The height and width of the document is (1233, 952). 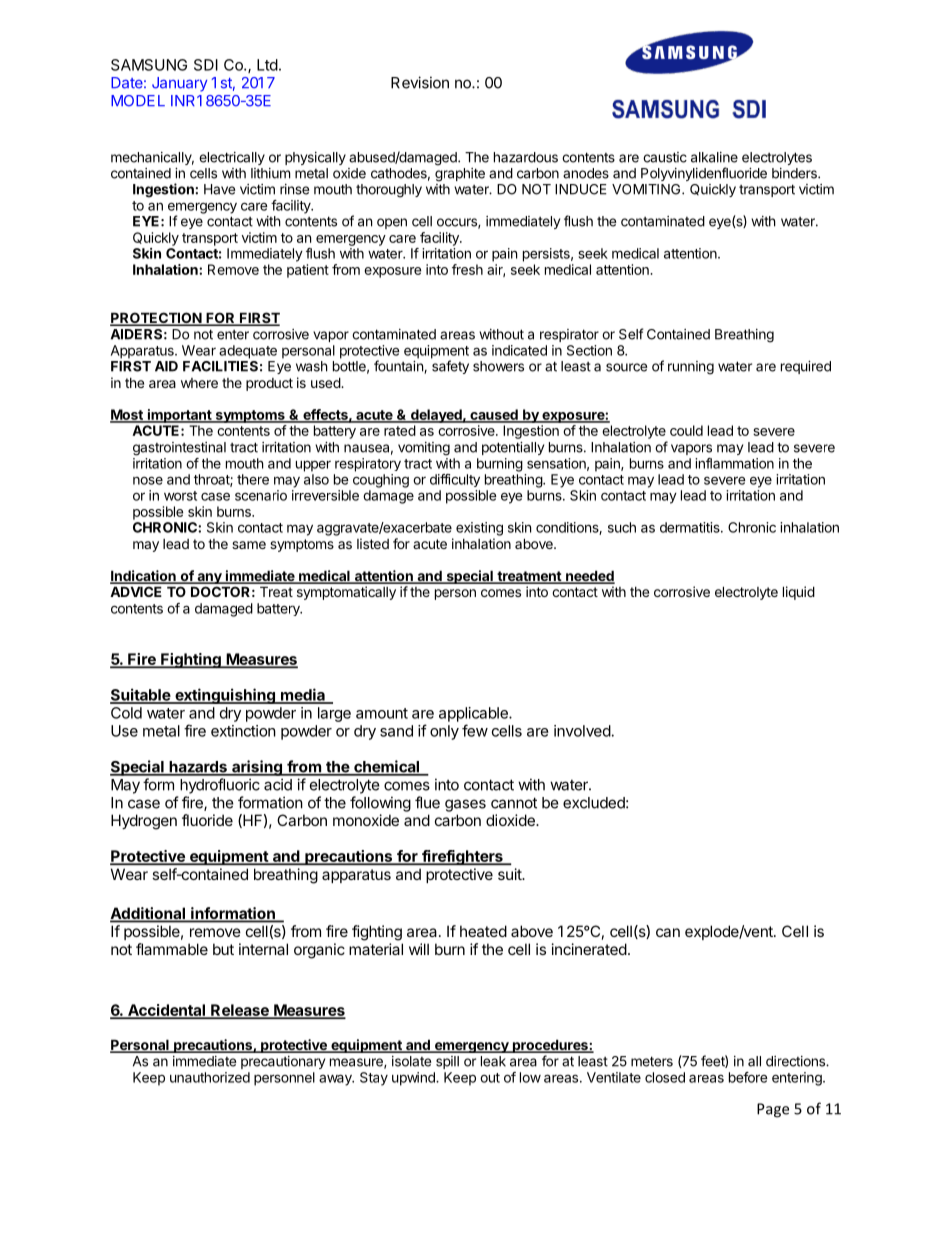 What do you see at coordinates (493, 1061) in the document?
I see `leak` at bounding box center [493, 1061].
